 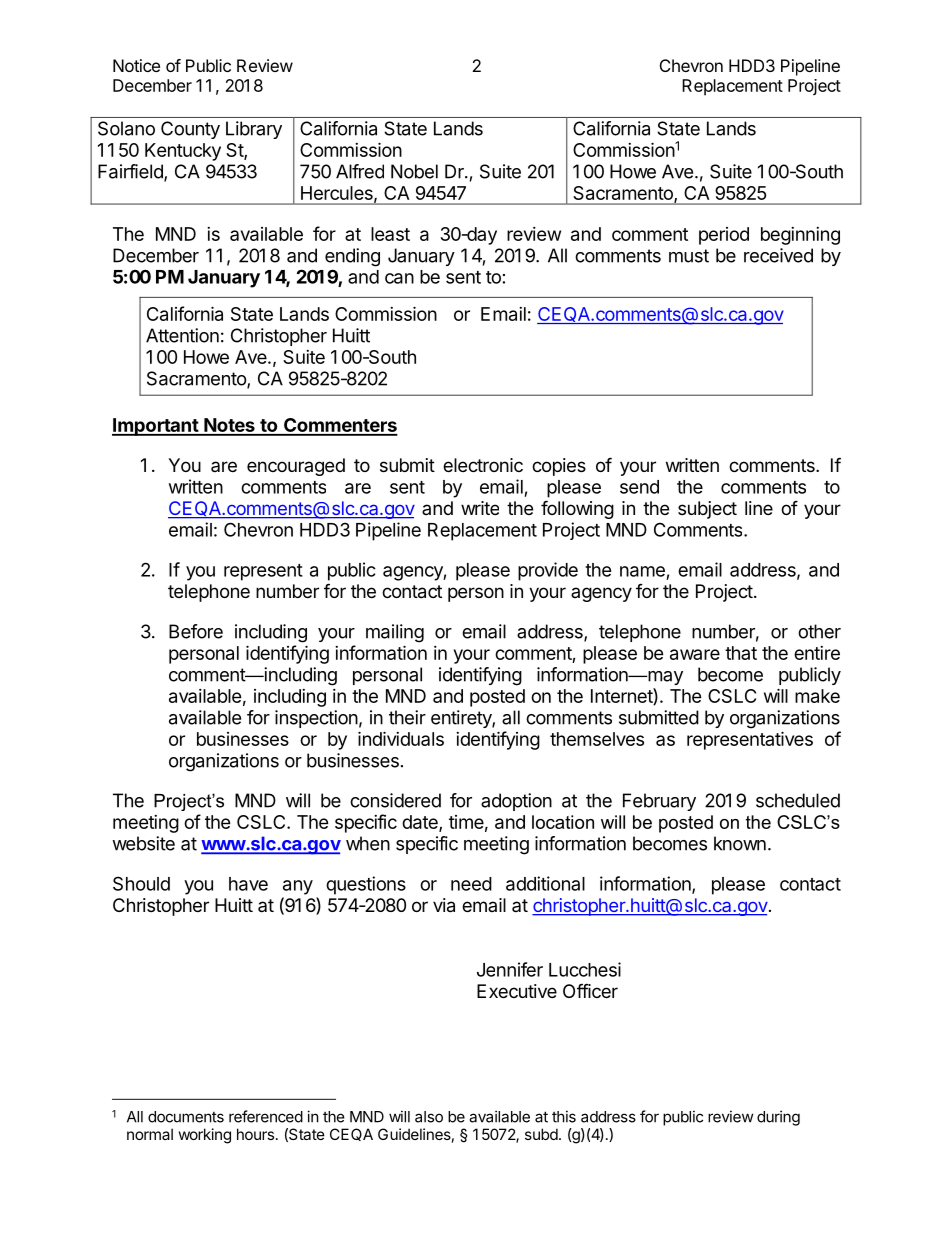 I want to click on period, so click(x=724, y=236).
